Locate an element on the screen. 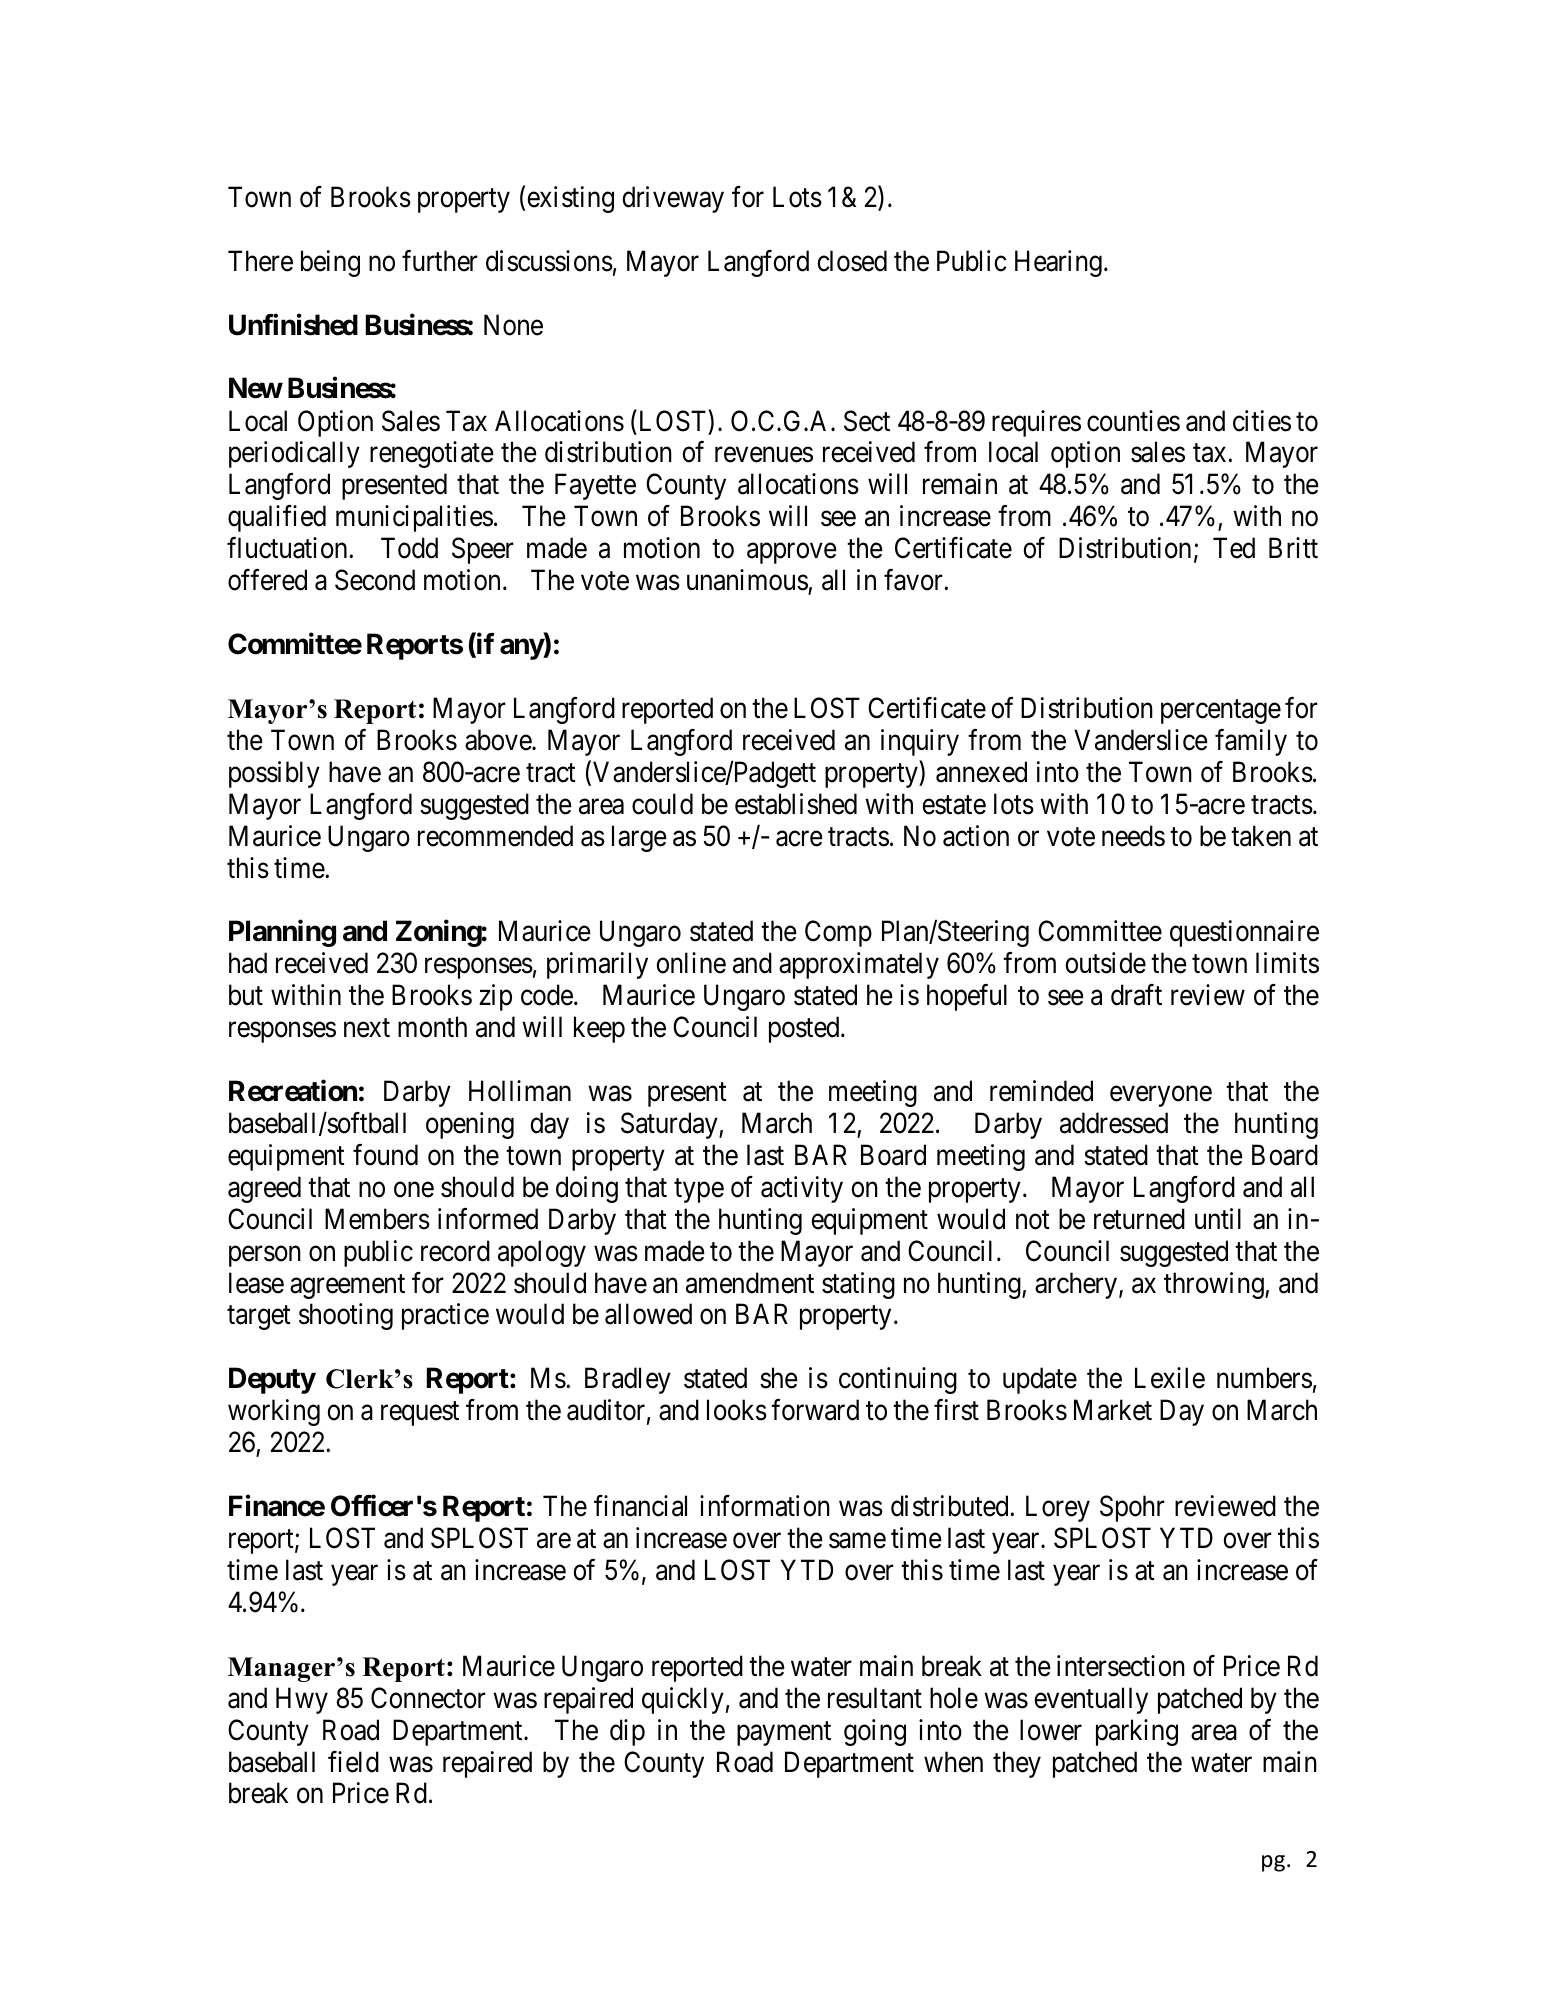 The width and height of the screenshot is (1545, 1999). being is located at coordinates (330, 263).
